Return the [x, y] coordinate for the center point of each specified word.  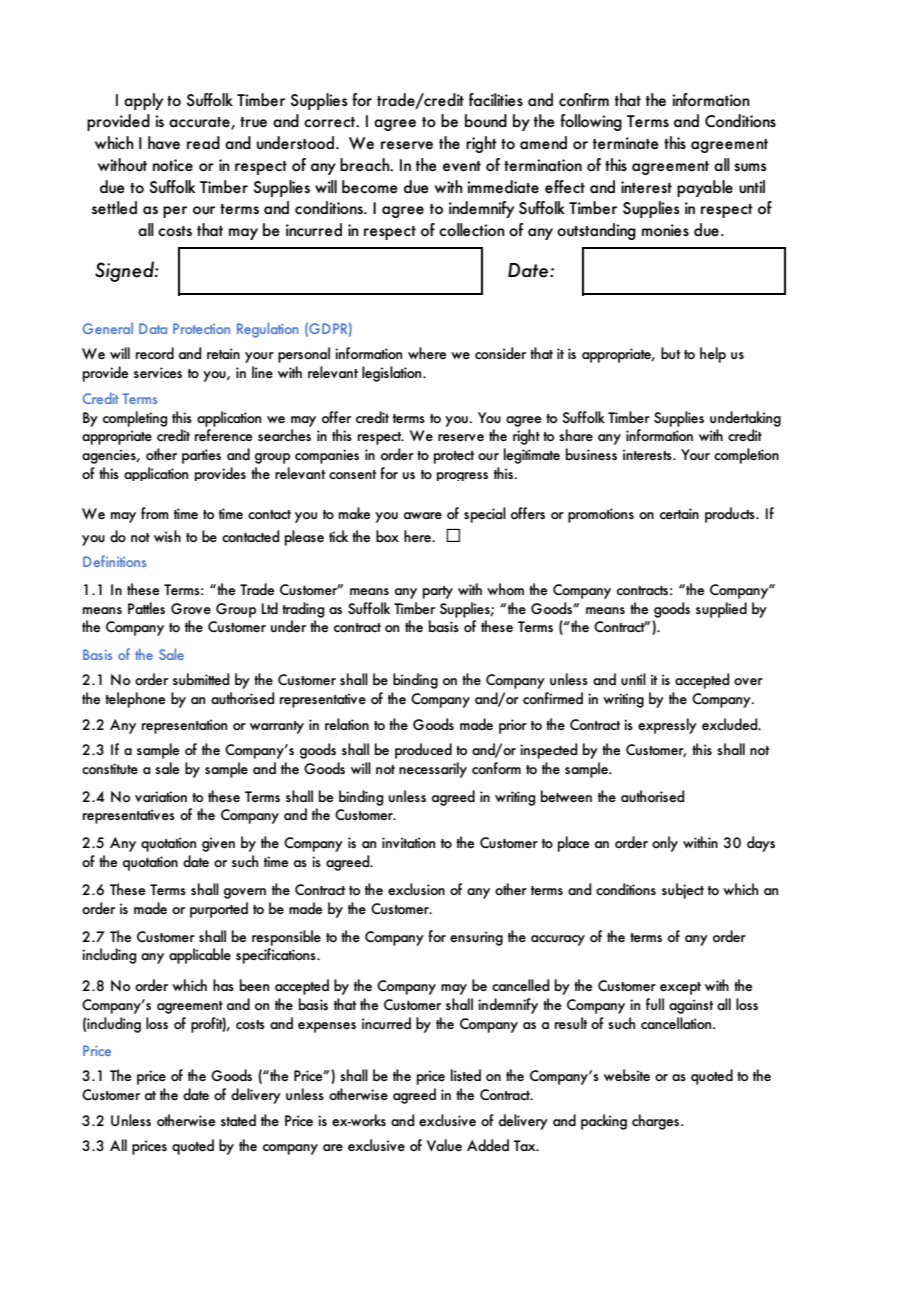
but [670, 353]
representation [184, 726]
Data [153, 328]
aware [423, 515]
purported [219, 910]
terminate [626, 143]
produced [423, 751]
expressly [667, 726]
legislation [393, 374]
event [462, 166]
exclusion [416, 889]
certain [679, 513]
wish [167, 536]
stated [238, 1120]
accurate [200, 123]
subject [683, 891]
